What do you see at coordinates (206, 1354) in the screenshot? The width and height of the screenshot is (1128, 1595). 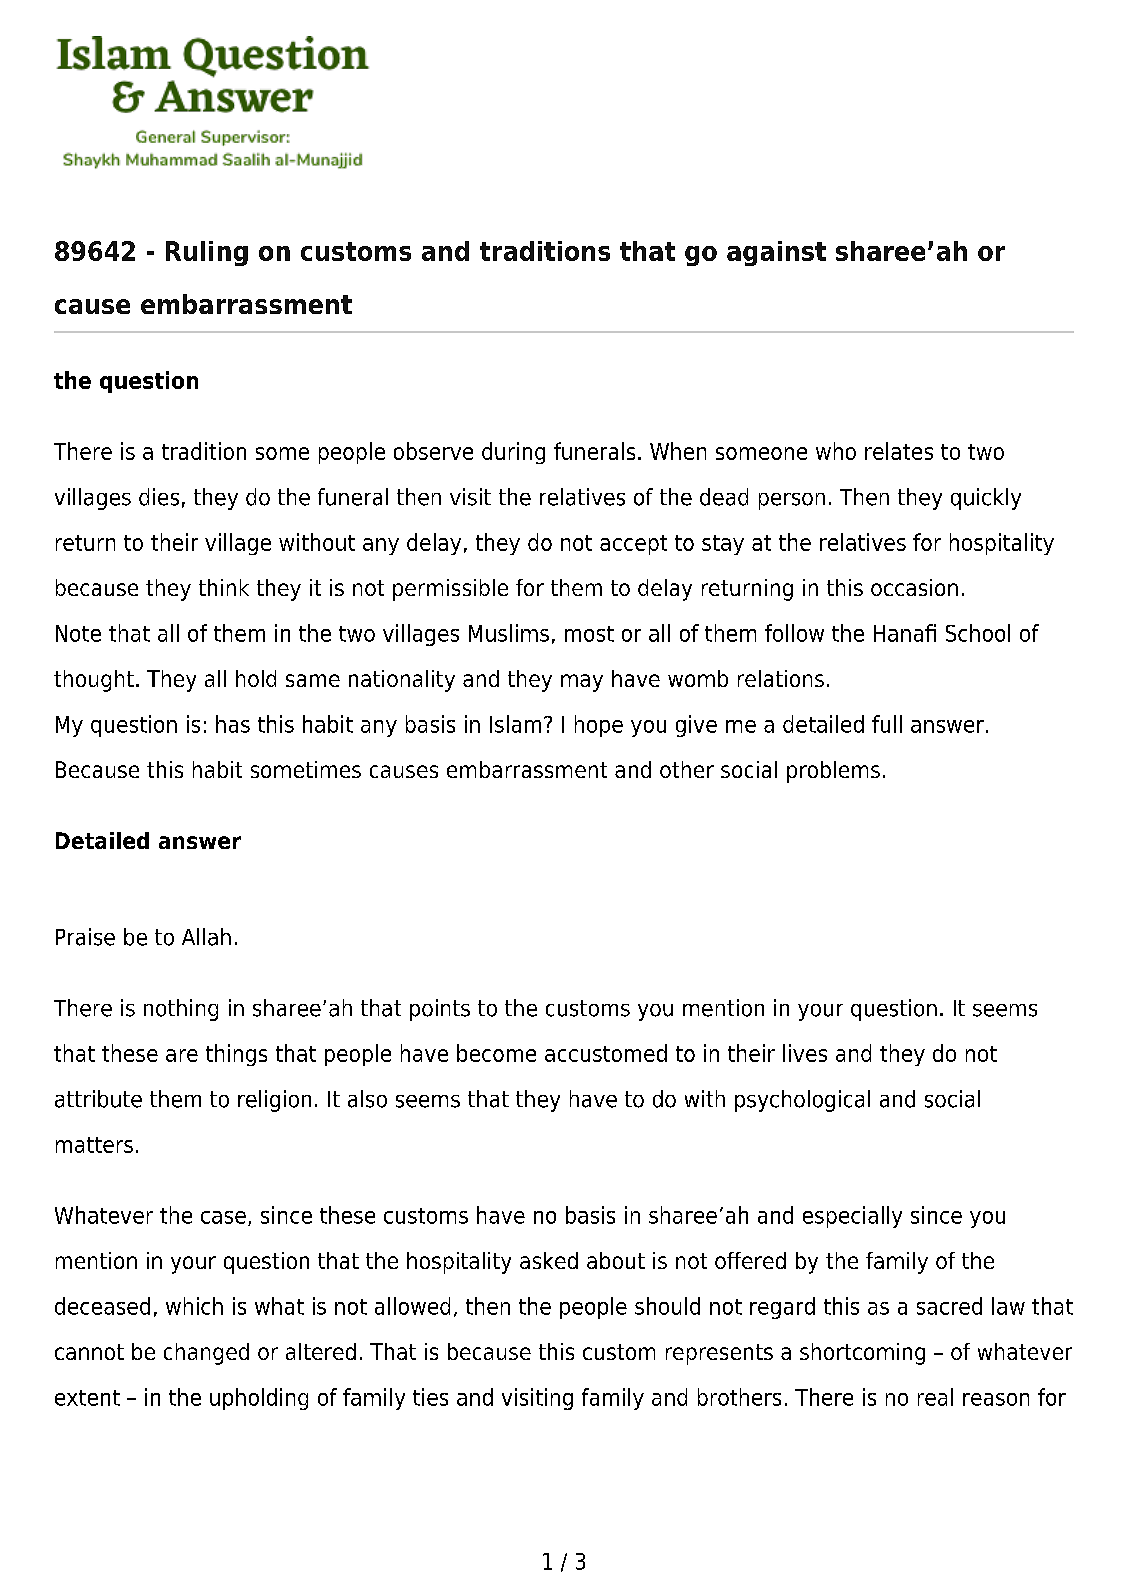 I see `changed` at bounding box center [206, 1354].
